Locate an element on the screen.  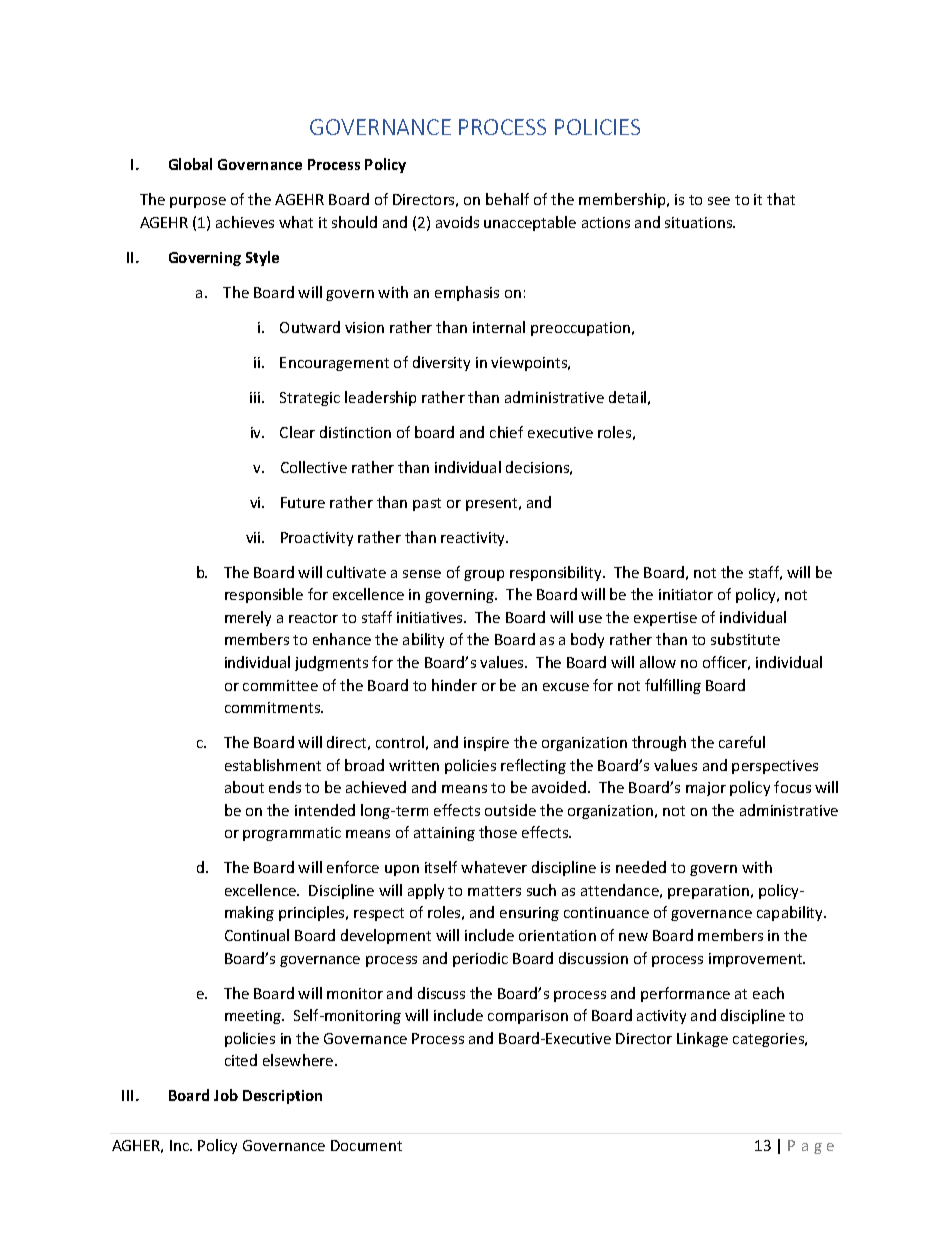
outside is located at coordinates (510, 810).
